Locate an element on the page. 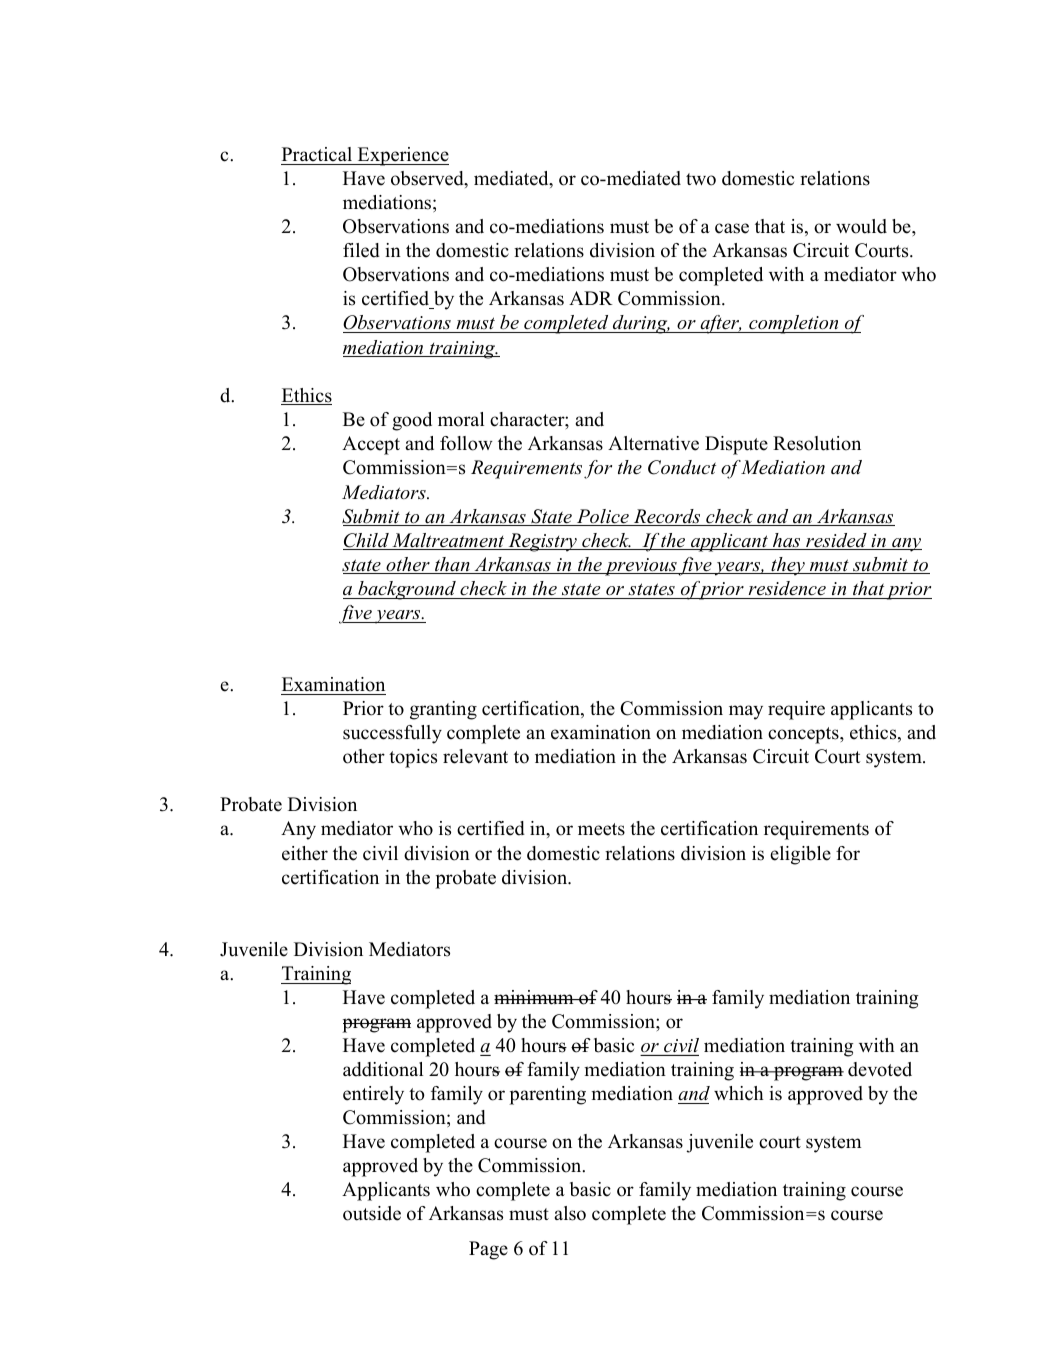 Image resolution: width=1040 pixels, height=1346 pixels. Experience is located at coordinates (402, 156).
